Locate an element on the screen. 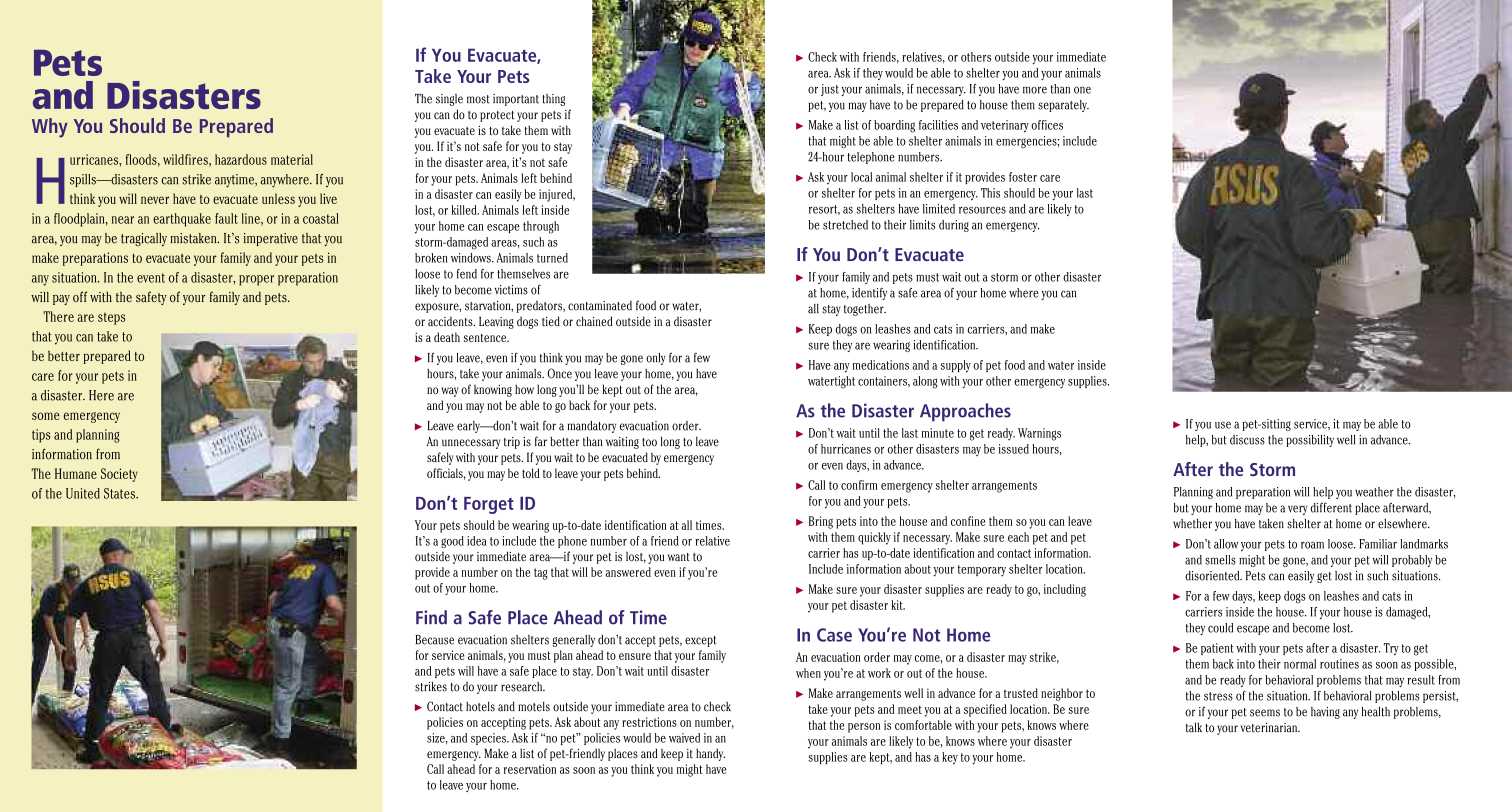 The height and width of the screenshot is (812, 1512). proper is located at coordinates (256, 280).
